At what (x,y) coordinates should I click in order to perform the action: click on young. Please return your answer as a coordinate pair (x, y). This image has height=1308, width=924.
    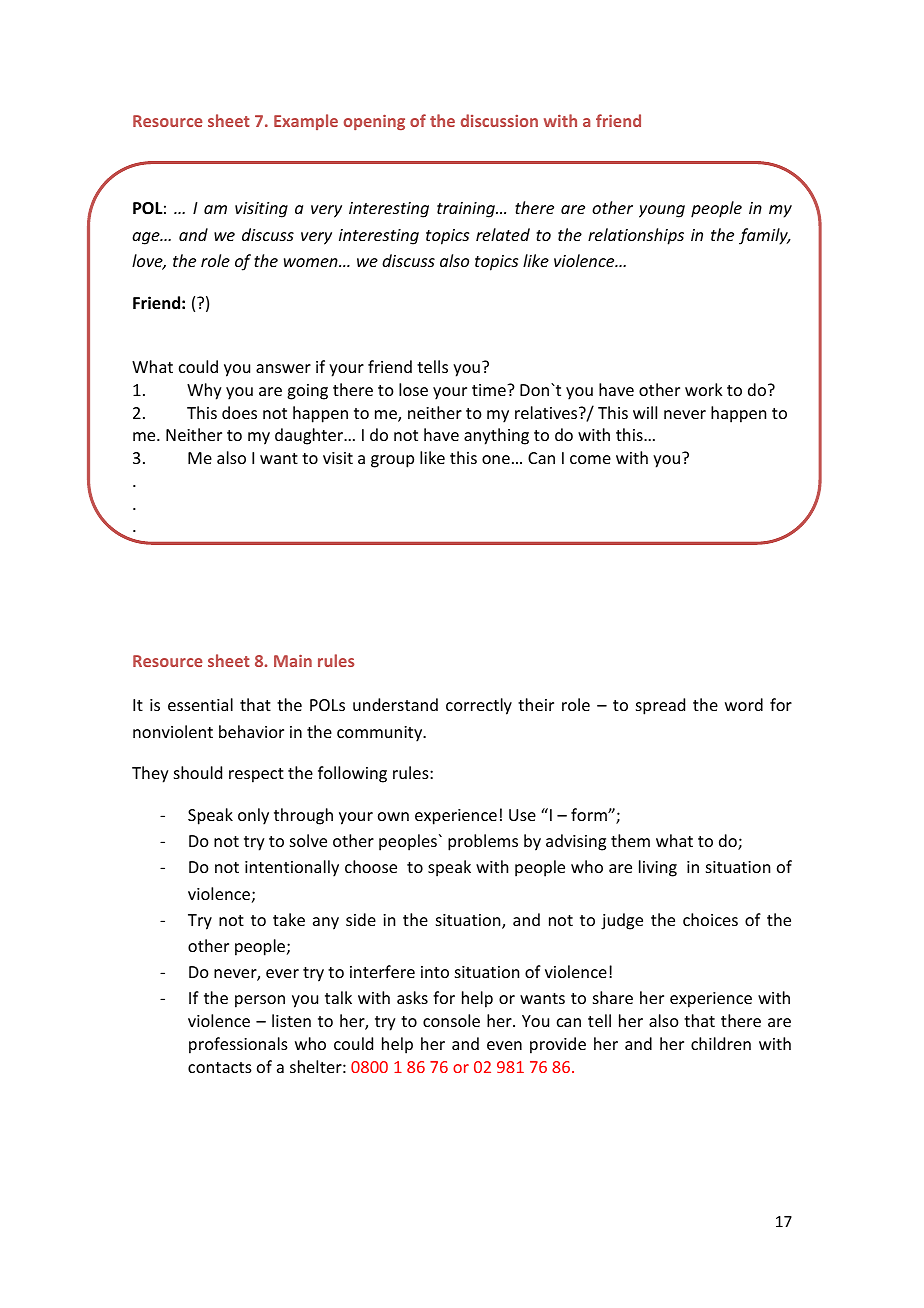
    Looking at the image, I should click on (662, 211).
